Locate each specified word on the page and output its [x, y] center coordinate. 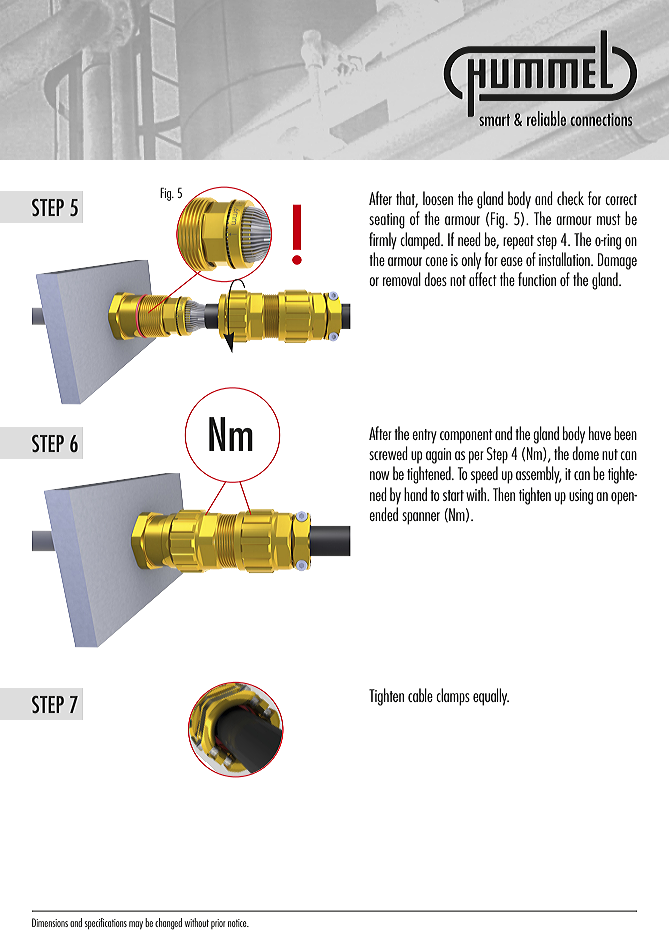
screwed [388, 453]
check [570, 198]
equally [491, 697]
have [600, 433]
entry [424, 436]
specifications [106, 923]
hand [415, 494]
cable [420, 695]
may [136, 925]
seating [387, 221]
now [379, 475]
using [581, 497]
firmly [383, 241]
